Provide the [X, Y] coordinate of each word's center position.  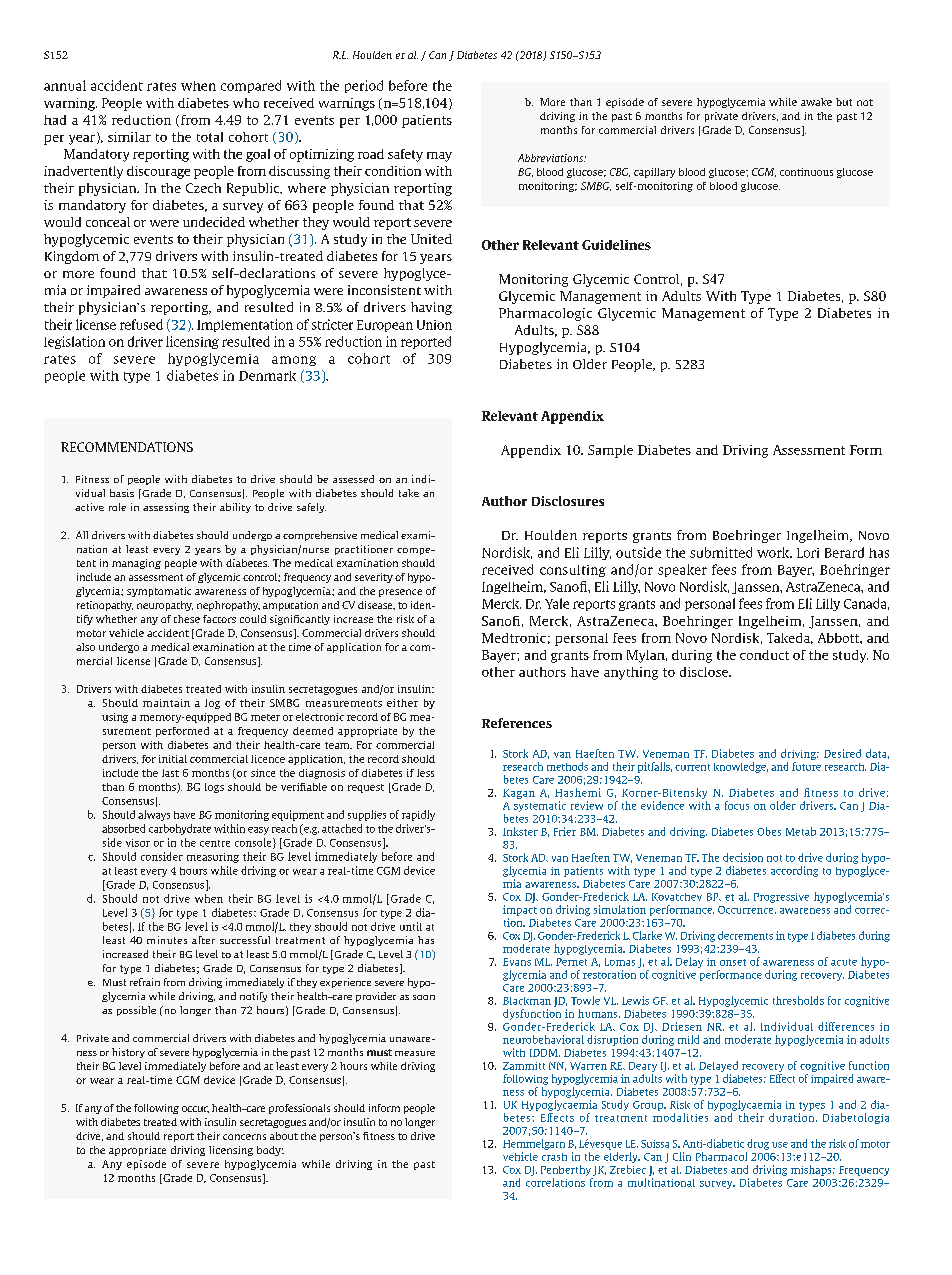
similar [129, 137]
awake [816, 102]
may [439, 157]
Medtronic [514, 638]
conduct [764, 655]
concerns [244, 1137]
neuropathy [165, 606]
